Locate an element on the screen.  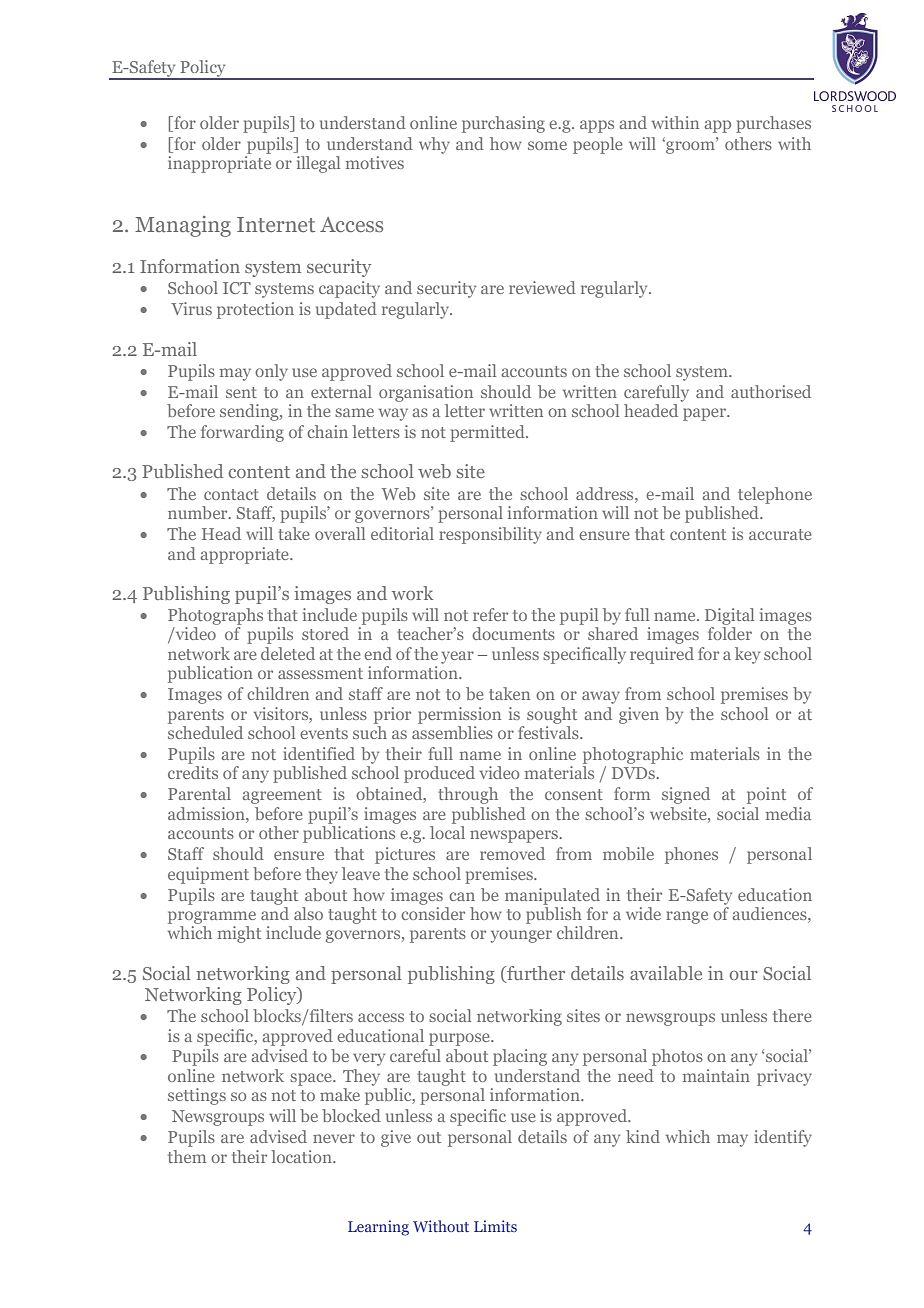
deleted is located at coordinates (288, 653).
